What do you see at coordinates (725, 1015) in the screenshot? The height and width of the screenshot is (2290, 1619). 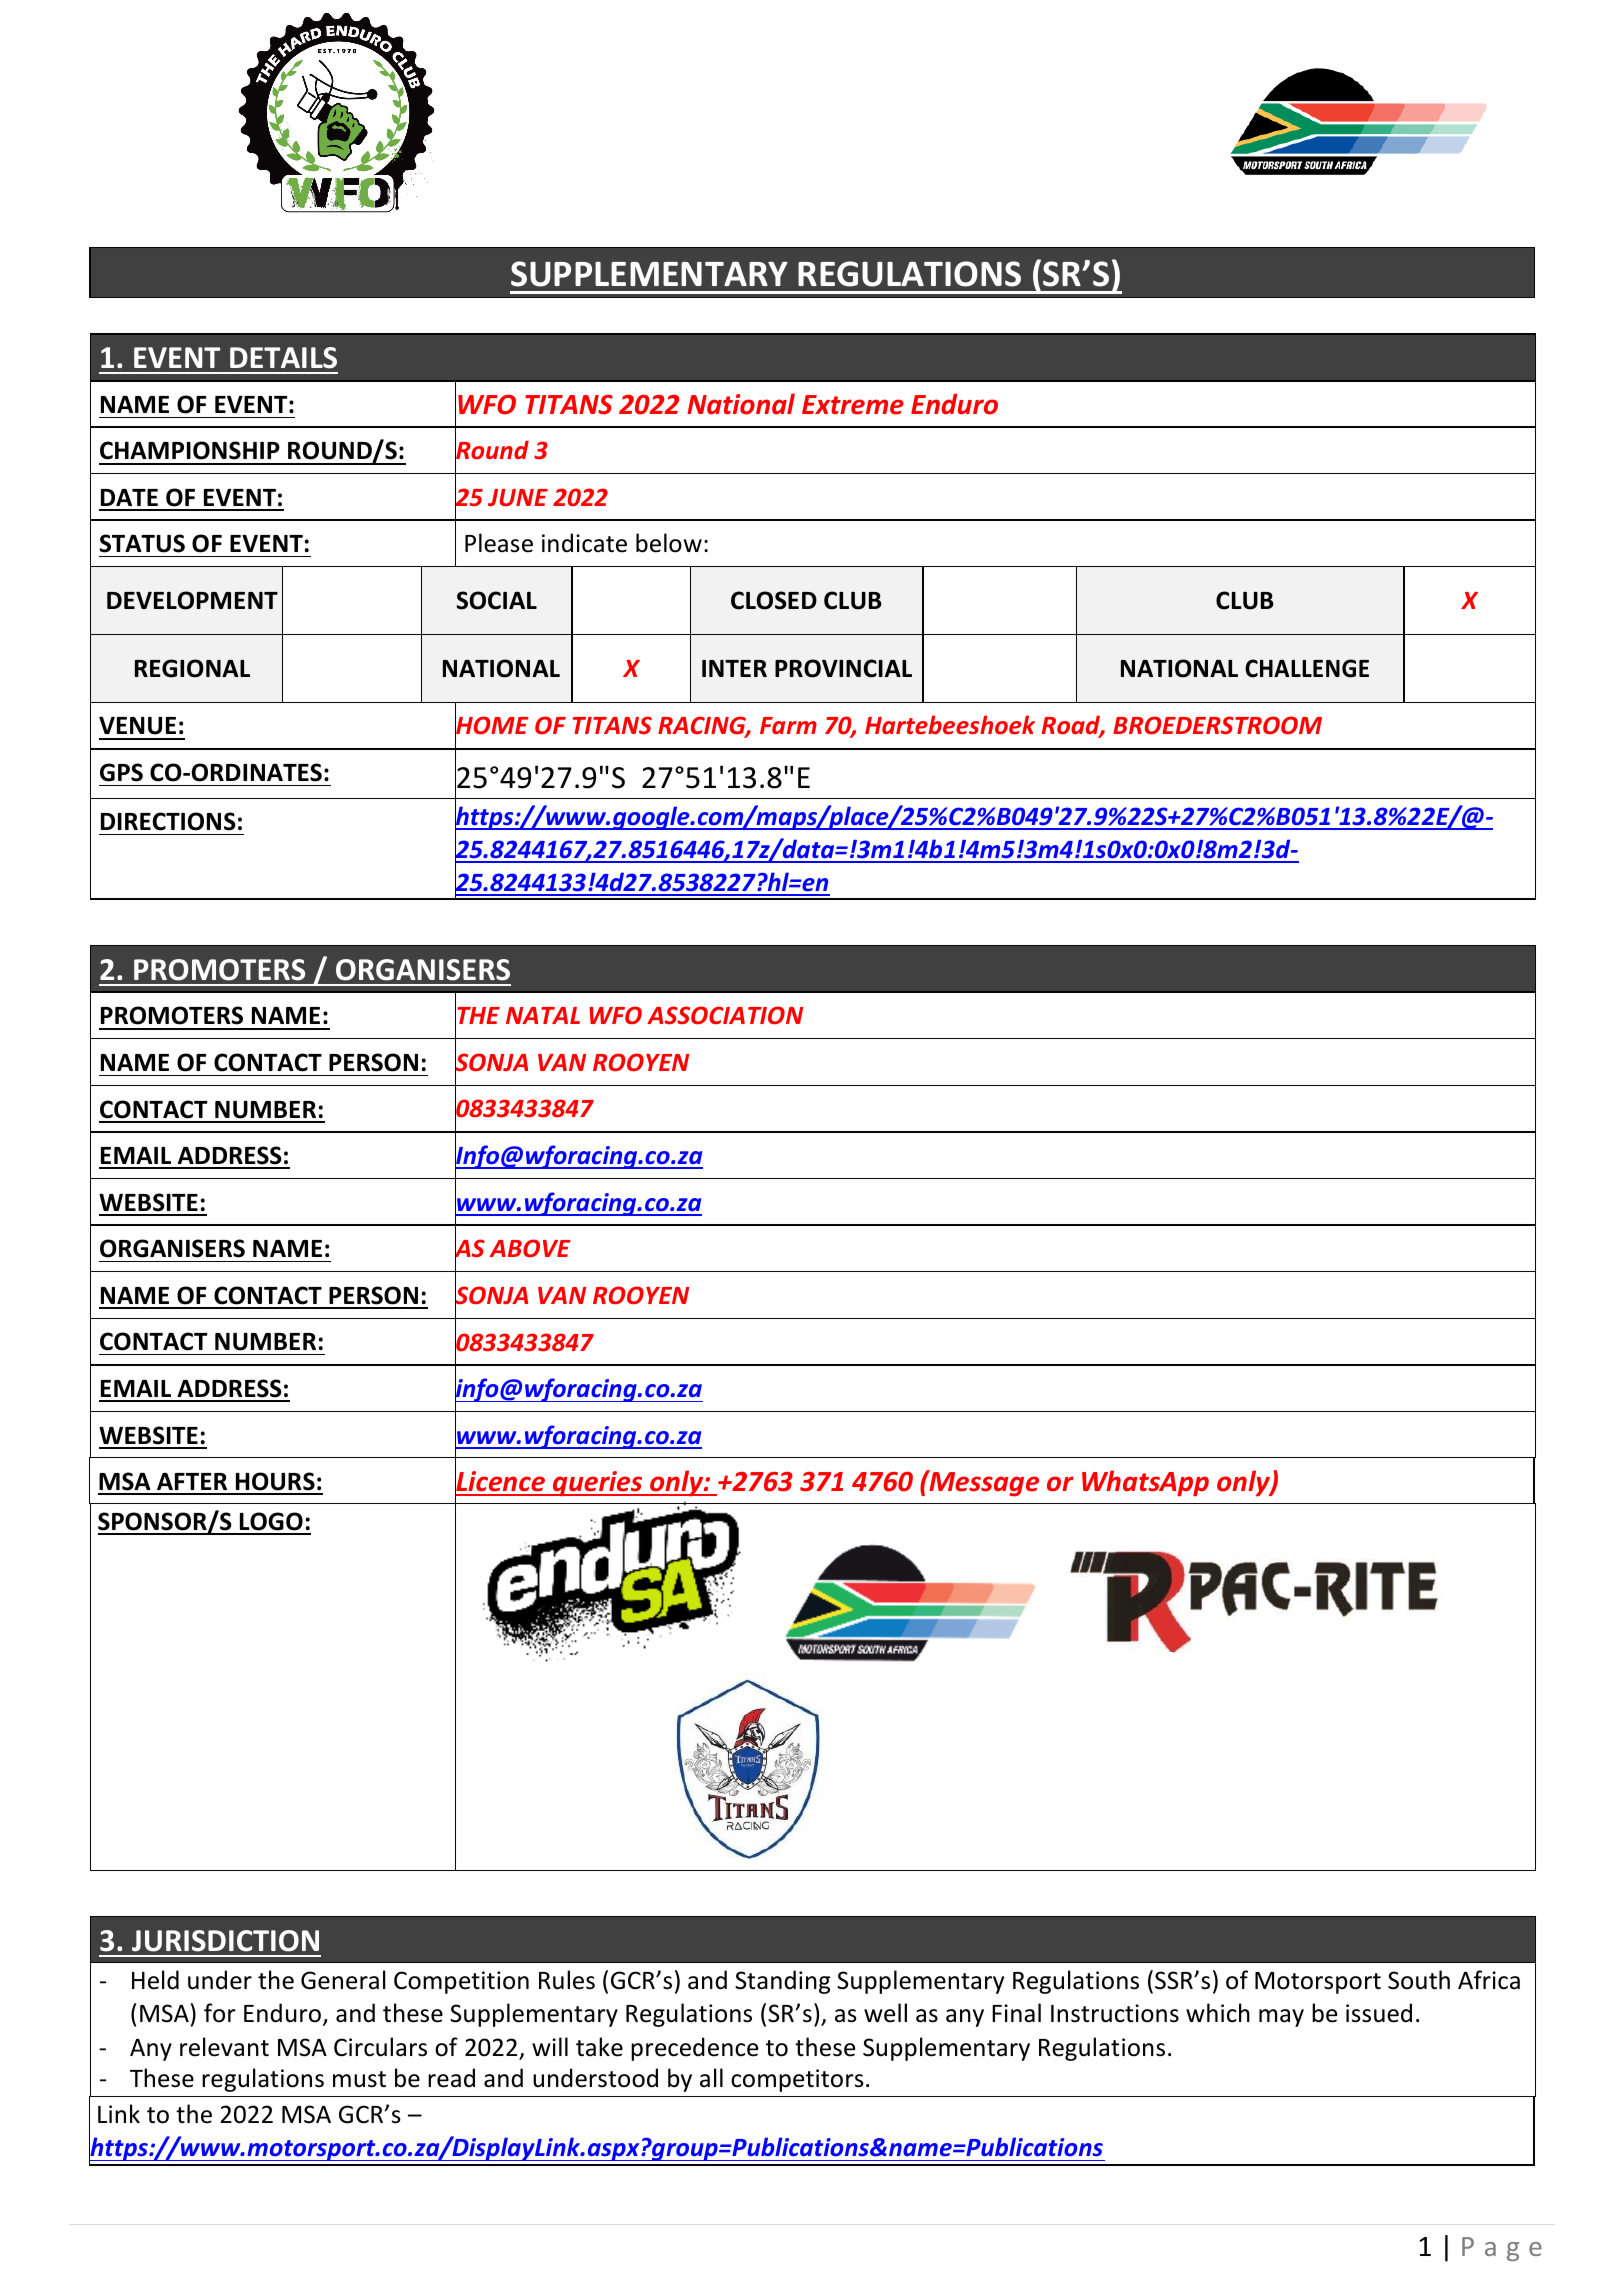 I see `ASSOCIATION` at bounding box center [725, 1015].
